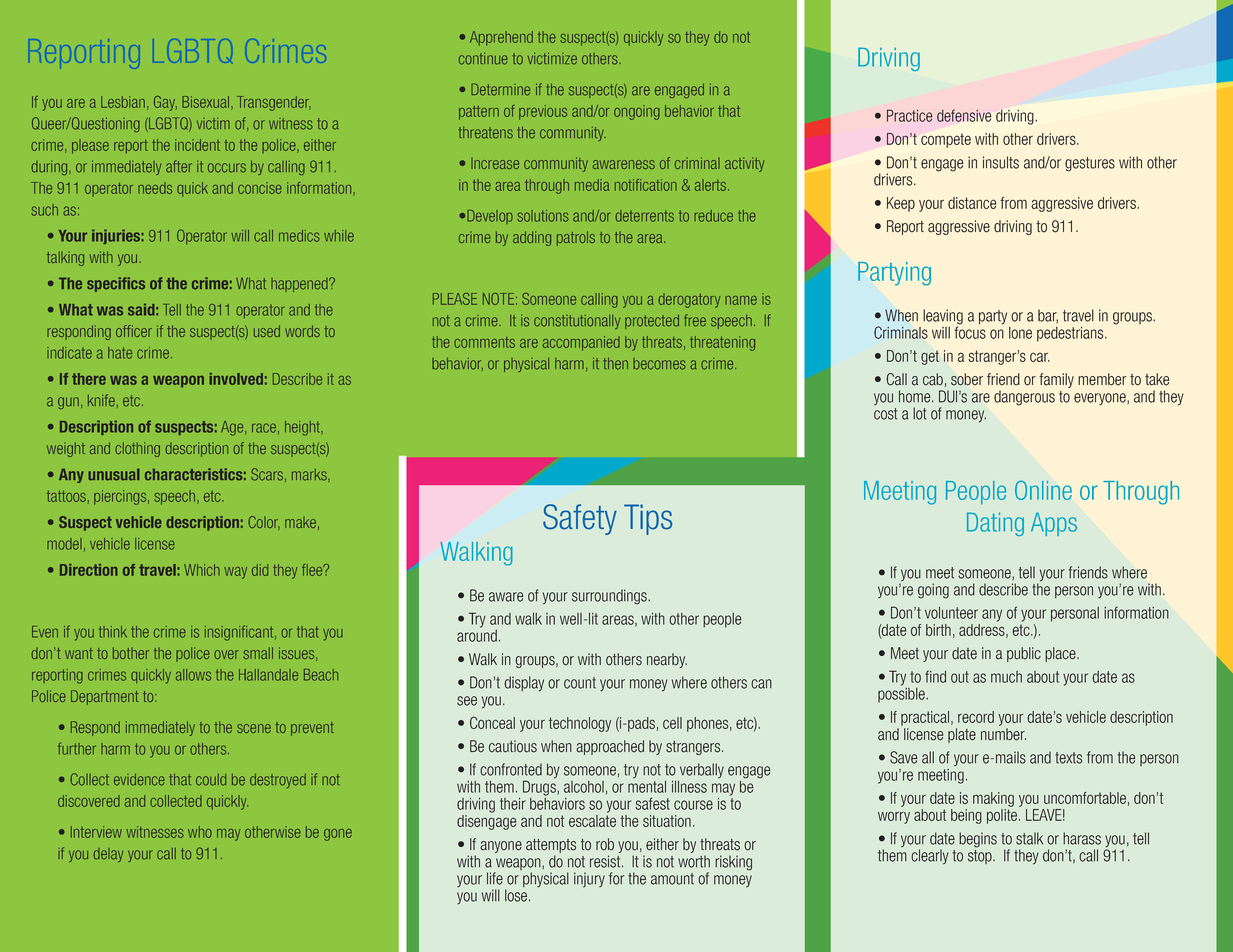 This page has height=952, width=1233. What do you see at coordinates (576, 238) in the page?
I see `patrols` at bounding box center [576, 238].
